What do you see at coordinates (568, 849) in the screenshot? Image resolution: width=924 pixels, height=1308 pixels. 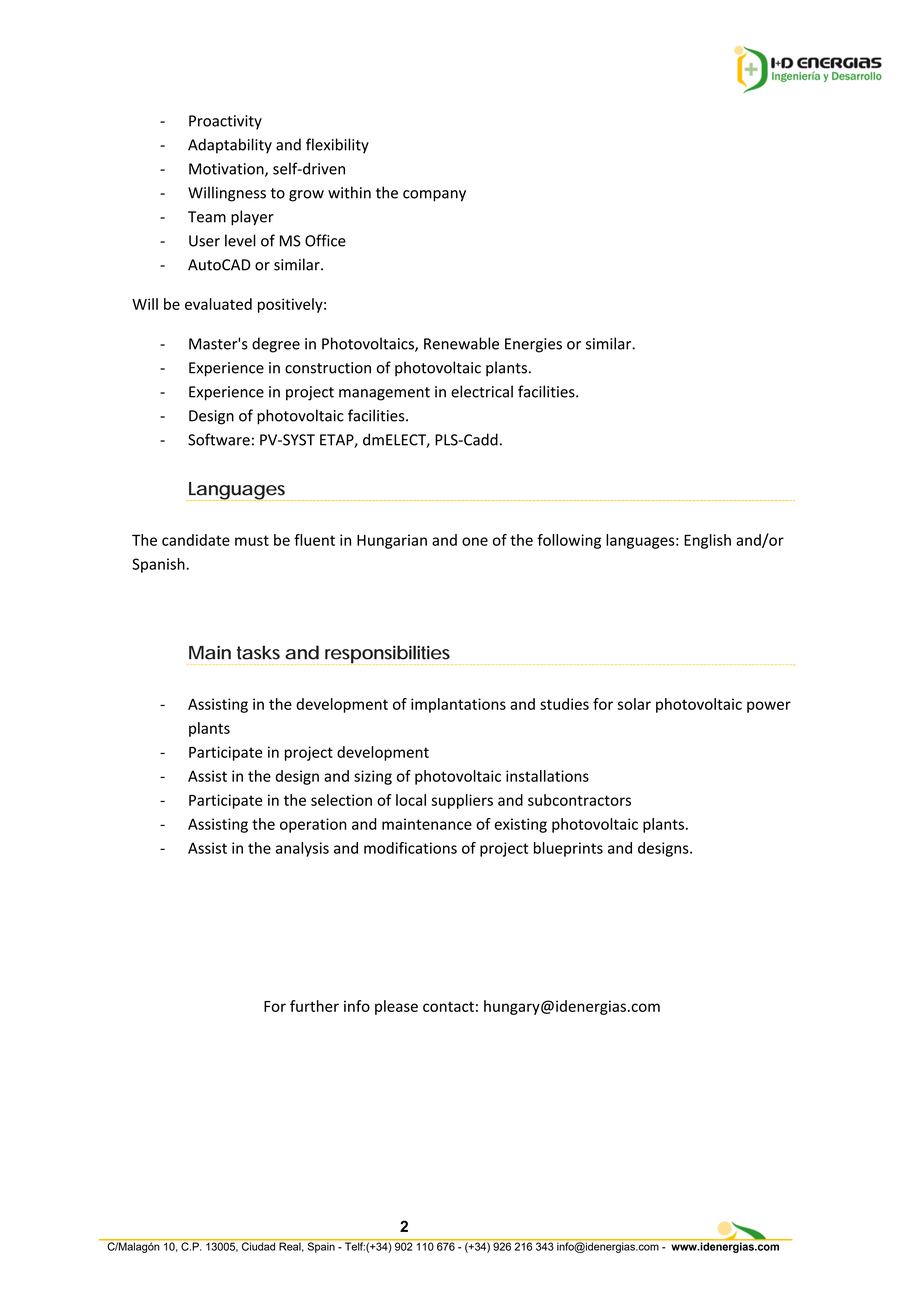 I see `blueprints` at bounding box center [568, 849].
